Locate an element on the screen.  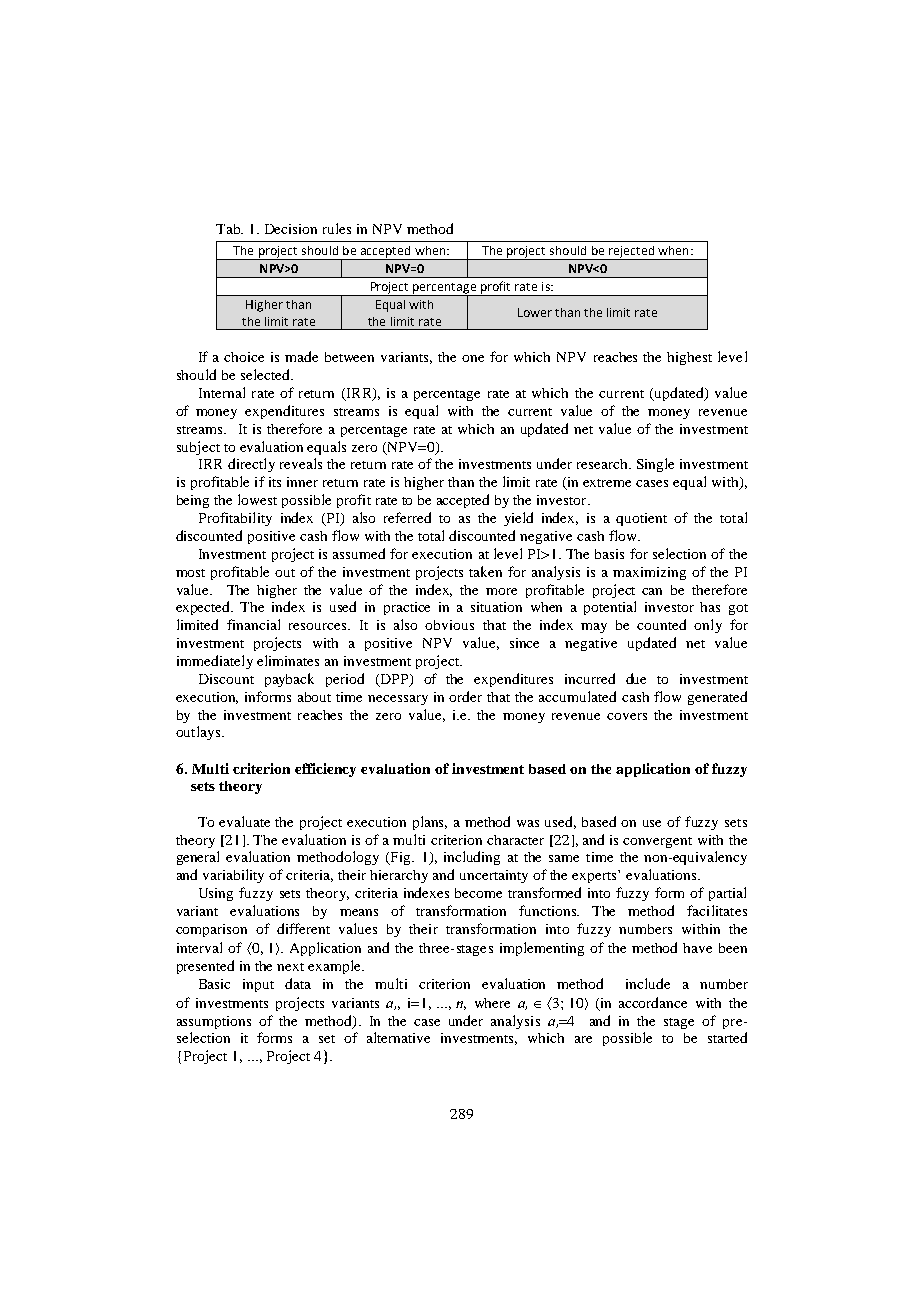
rejected is located at coordinates (632, 253).
